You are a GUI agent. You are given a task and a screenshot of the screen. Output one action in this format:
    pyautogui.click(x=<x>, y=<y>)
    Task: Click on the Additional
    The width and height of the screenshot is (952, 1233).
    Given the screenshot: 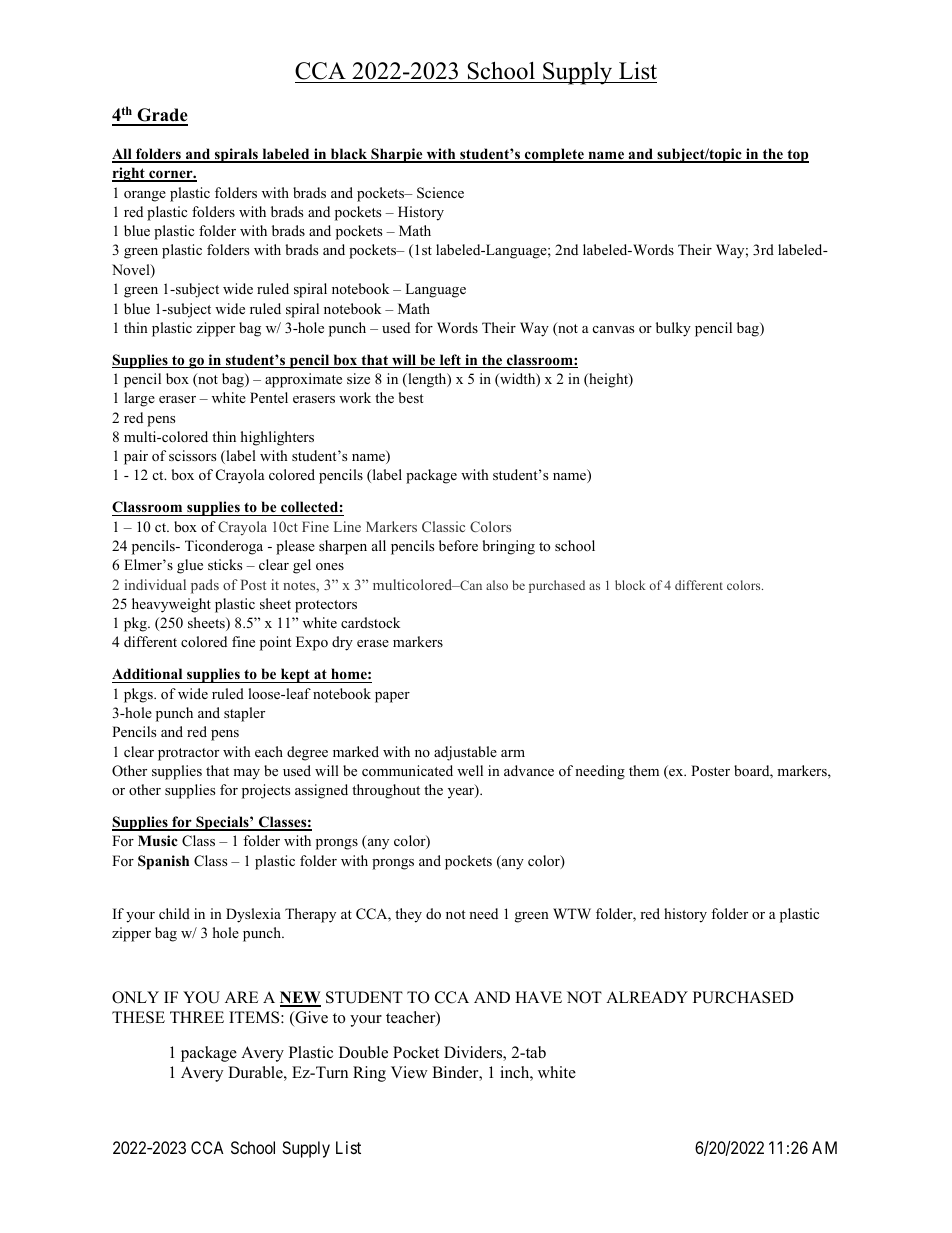 What is the action you would take?
    pyautogui.click(x=148, y=675)
